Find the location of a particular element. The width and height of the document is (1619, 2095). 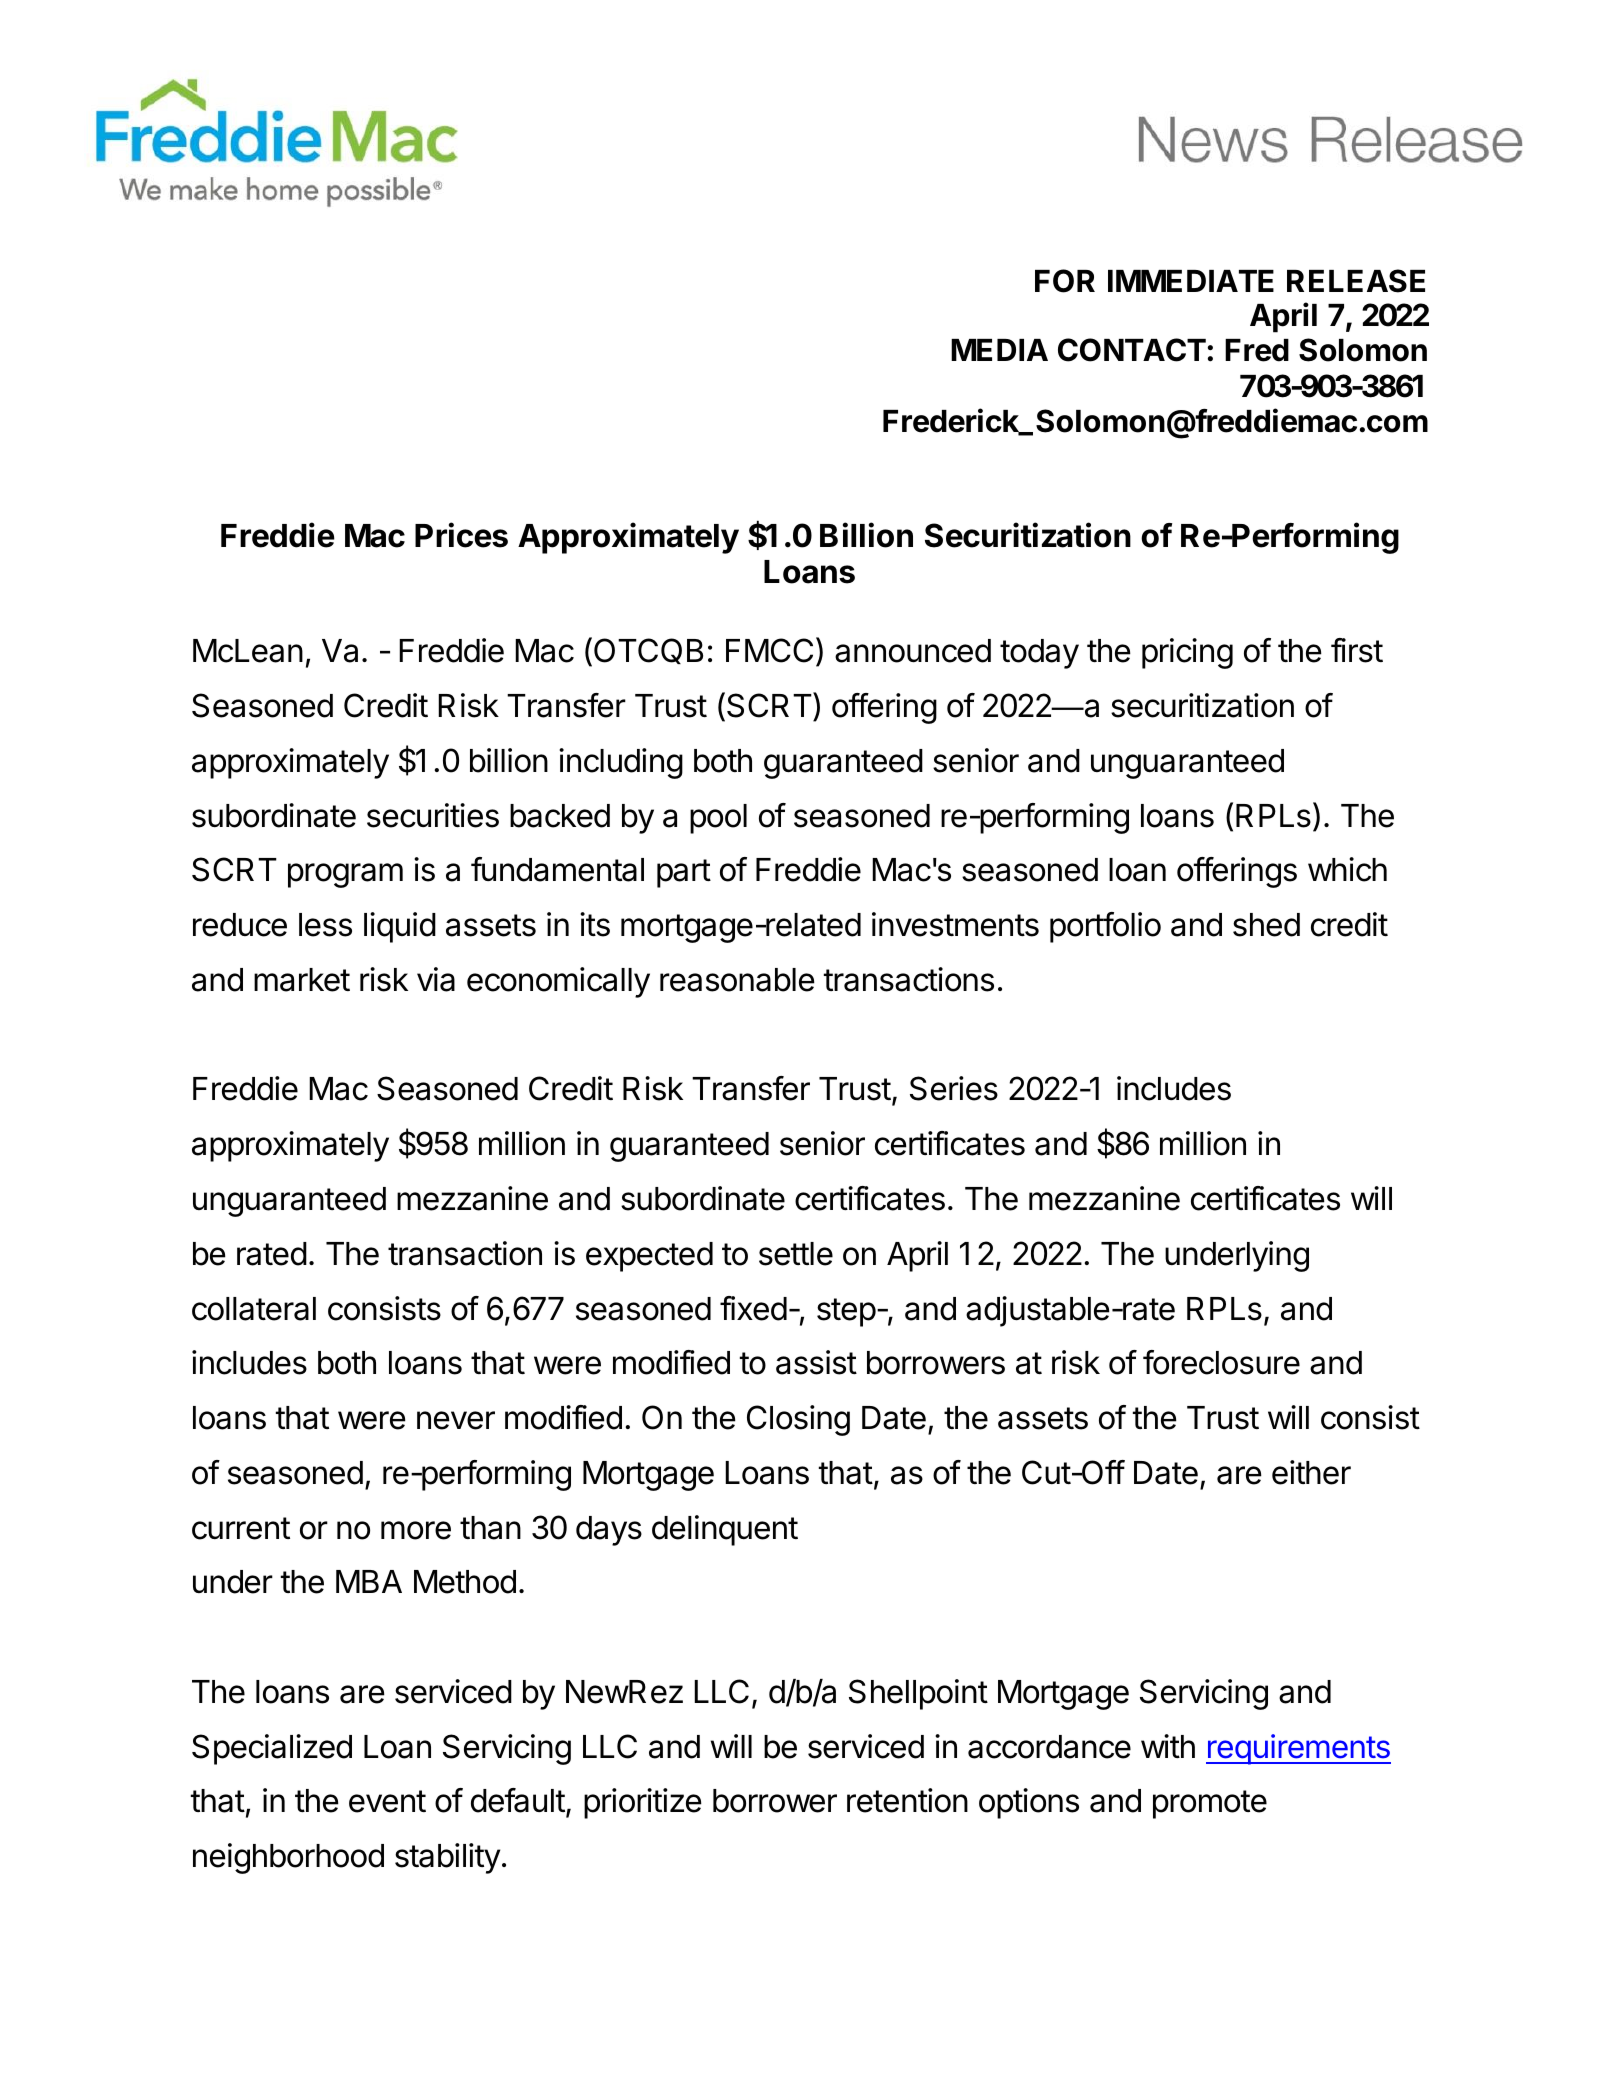

CONTACT is located at coordinates (1132, 350).
